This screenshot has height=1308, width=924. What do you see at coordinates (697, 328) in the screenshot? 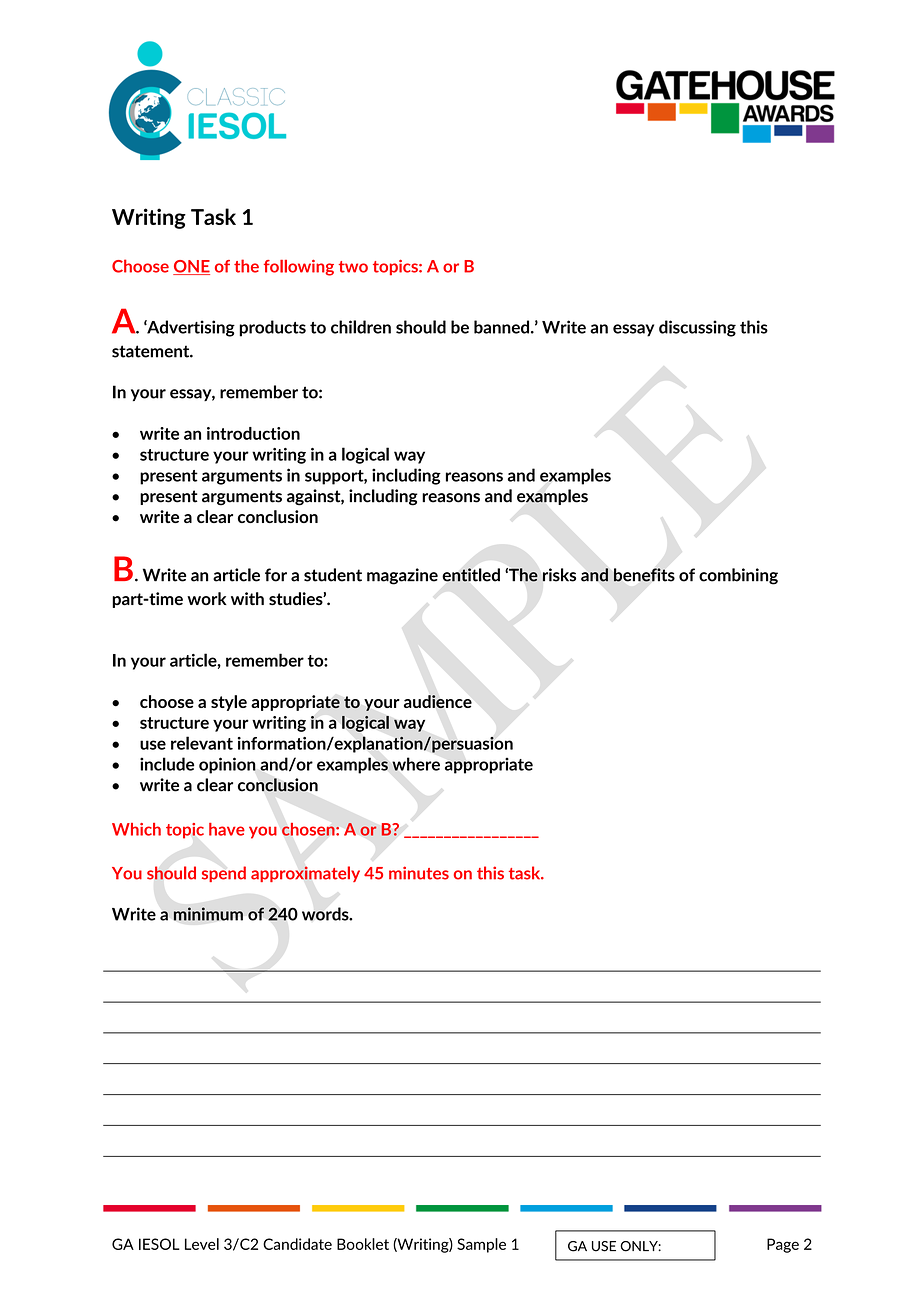
I see `discussing` at bounding box center [697, 328].
